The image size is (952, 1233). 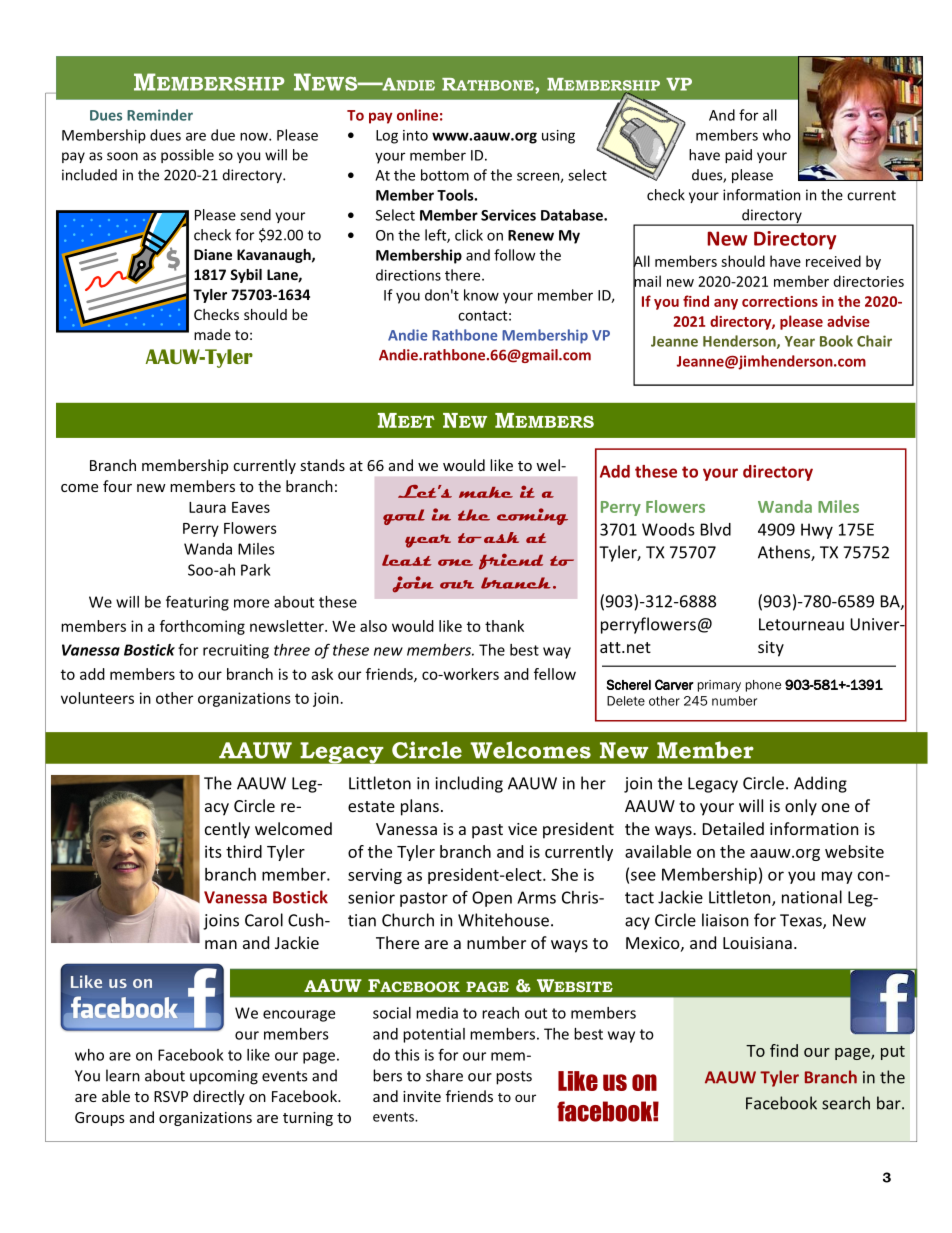 I want to click on featuring, so click(x=197, y=603).
